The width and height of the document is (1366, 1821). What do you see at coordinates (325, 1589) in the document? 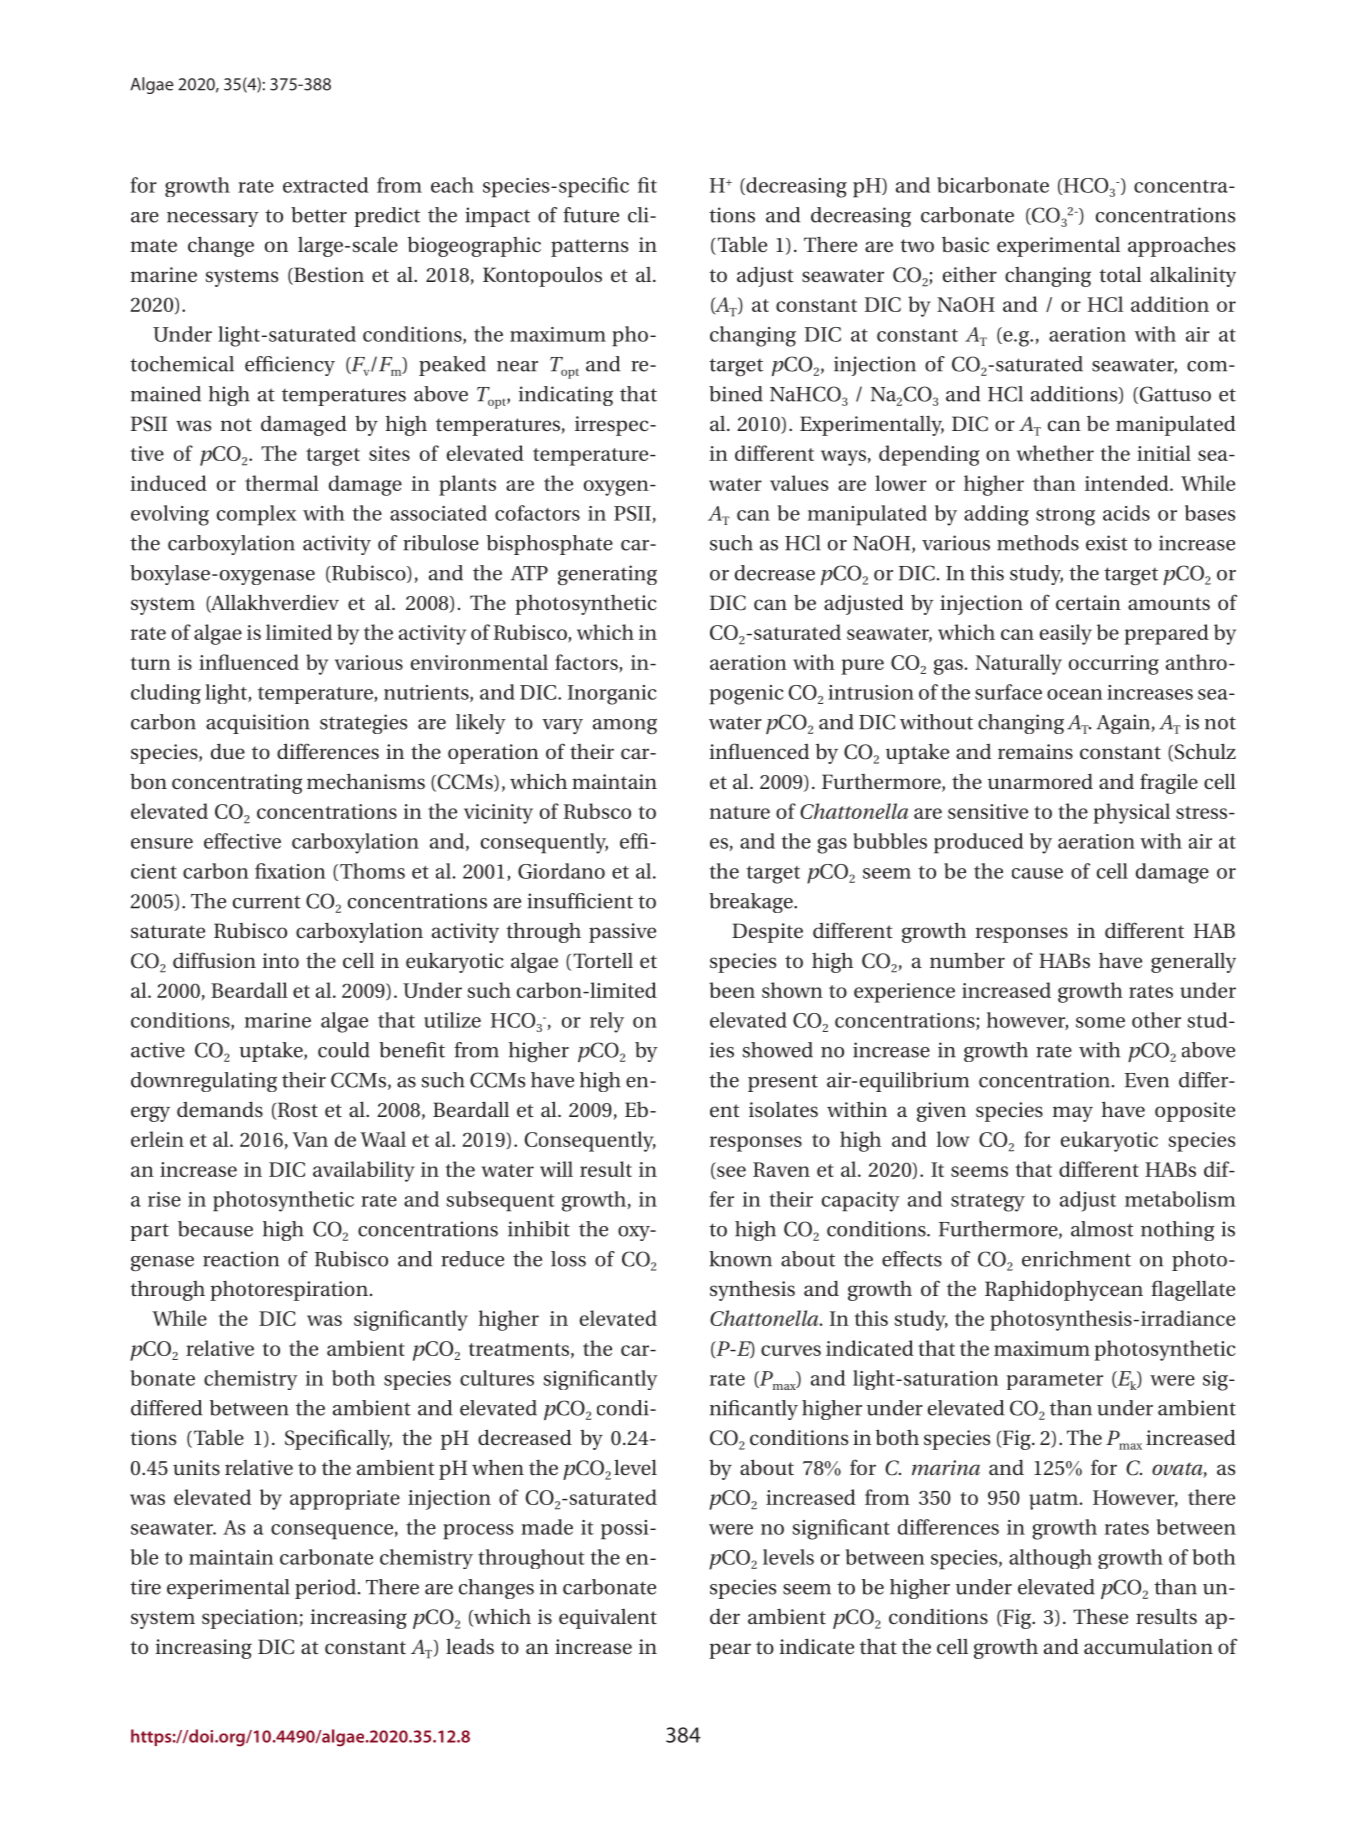
I see `period` at bounding box center [325, 1589].
